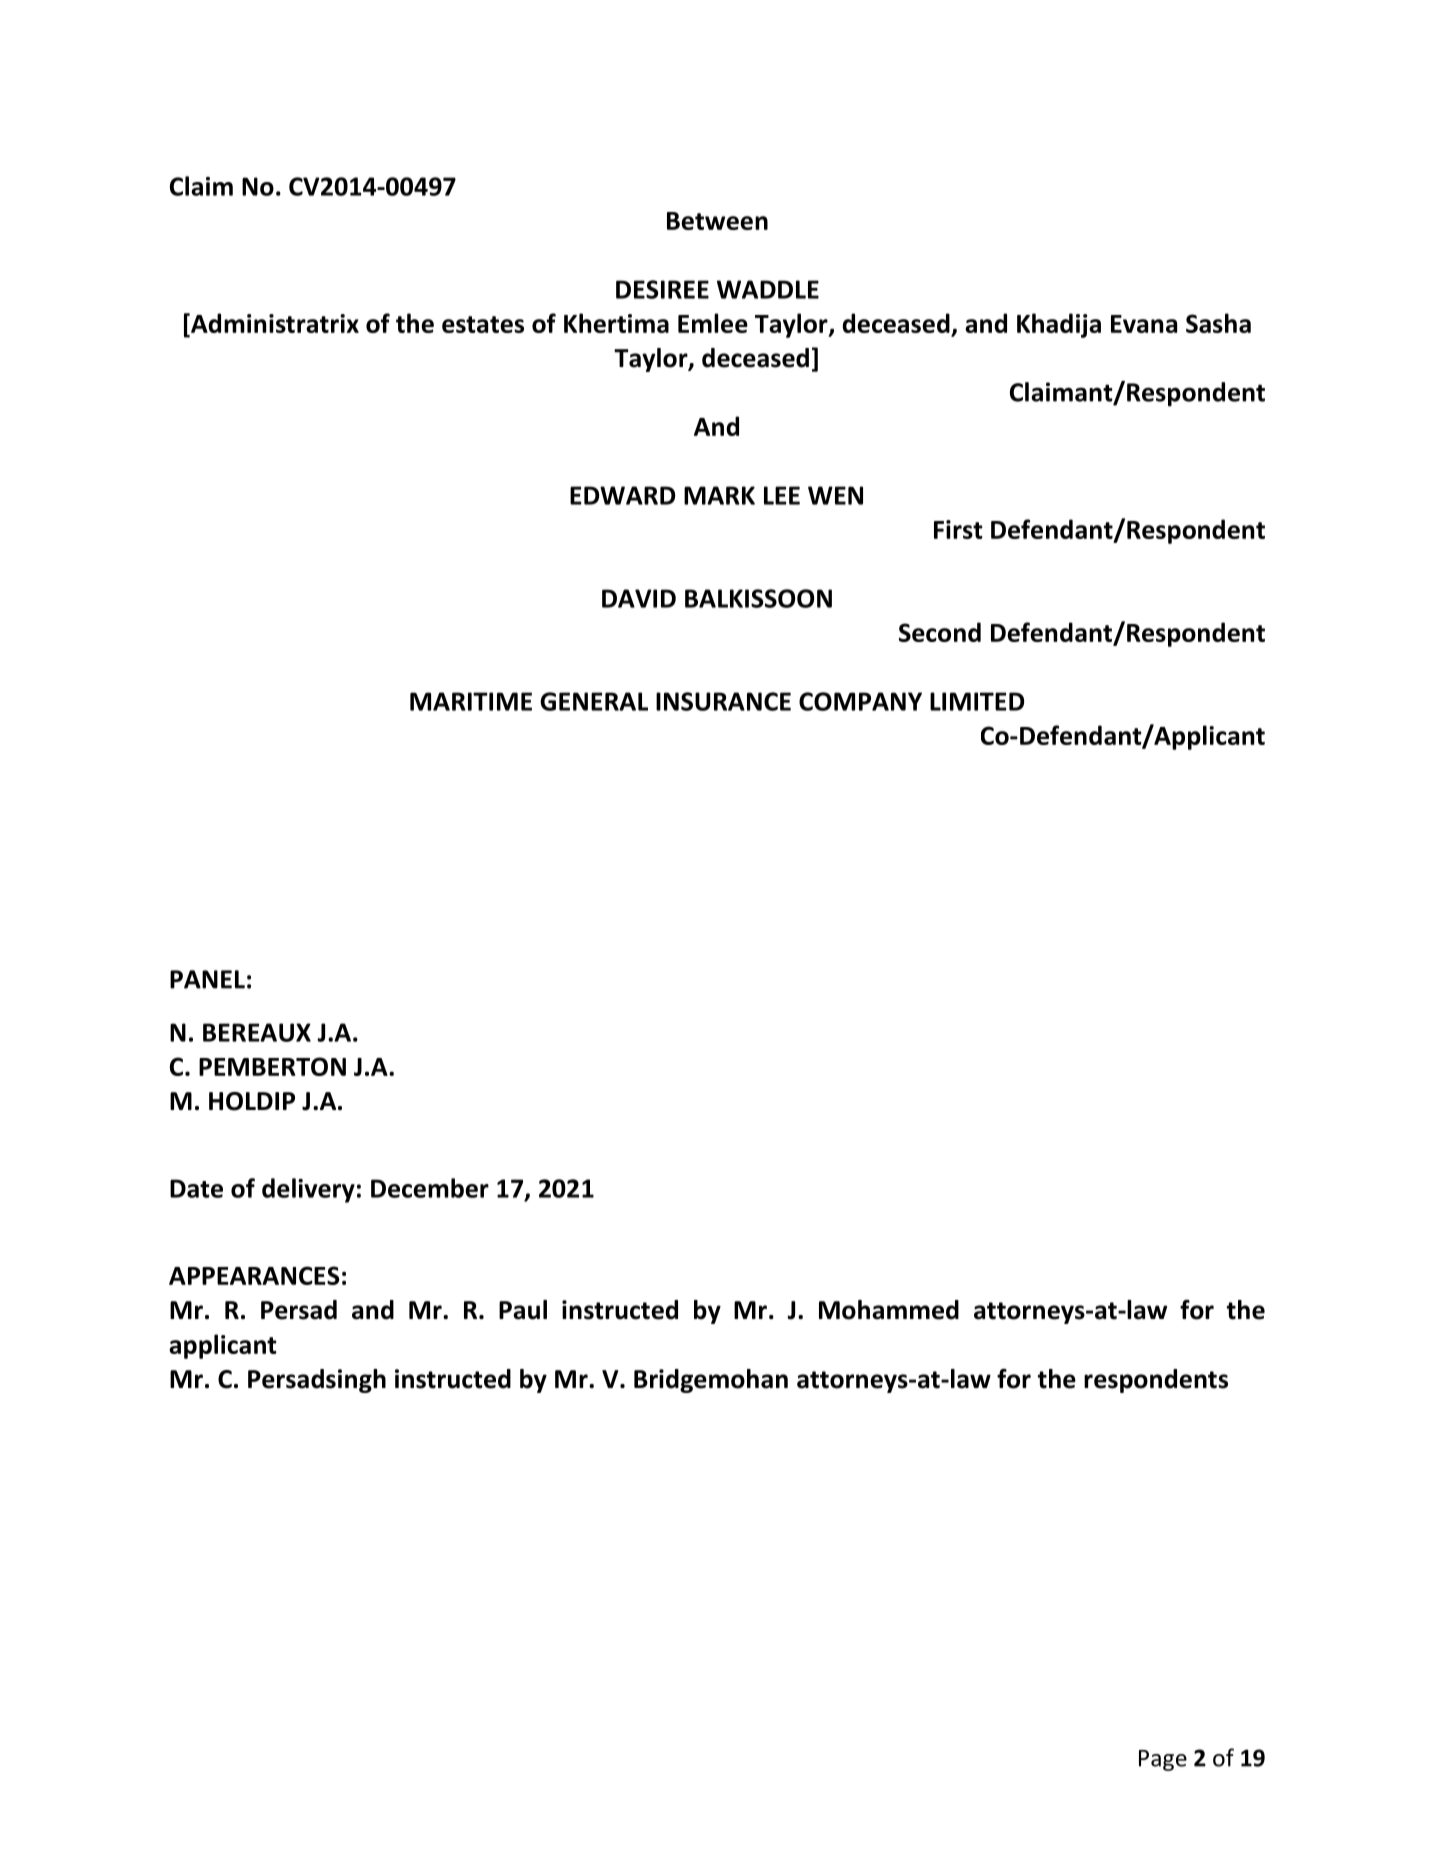 The width and height of the document is (1434, 1856). What do you see at coordinates (523, 1310) in the document?
I see `Paul` at bounding box center [523, 1310].
